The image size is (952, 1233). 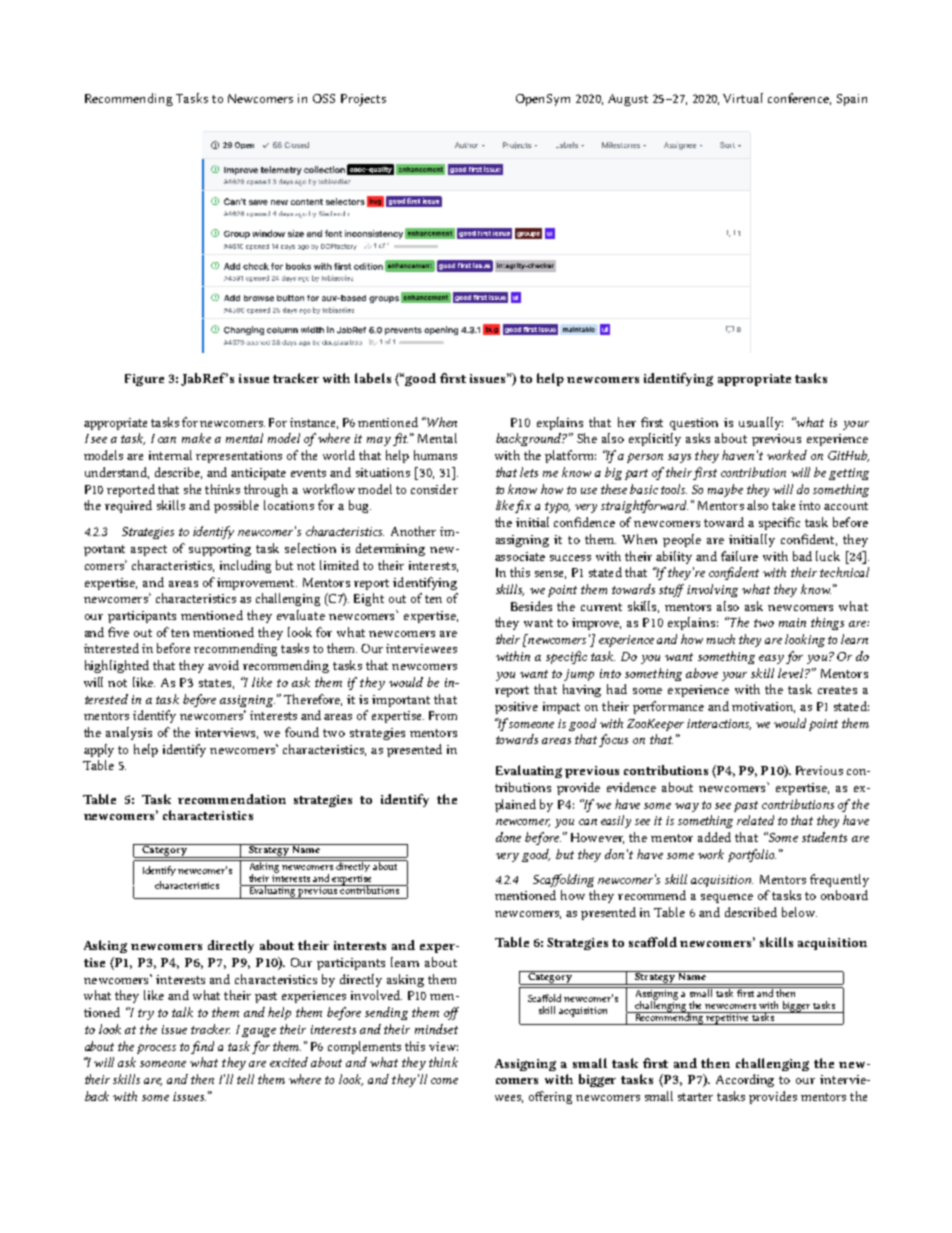 What do you see at coordinates (436, 1029) in the screenshot?
I see `mindset` at bounding box center [436, 1029].
